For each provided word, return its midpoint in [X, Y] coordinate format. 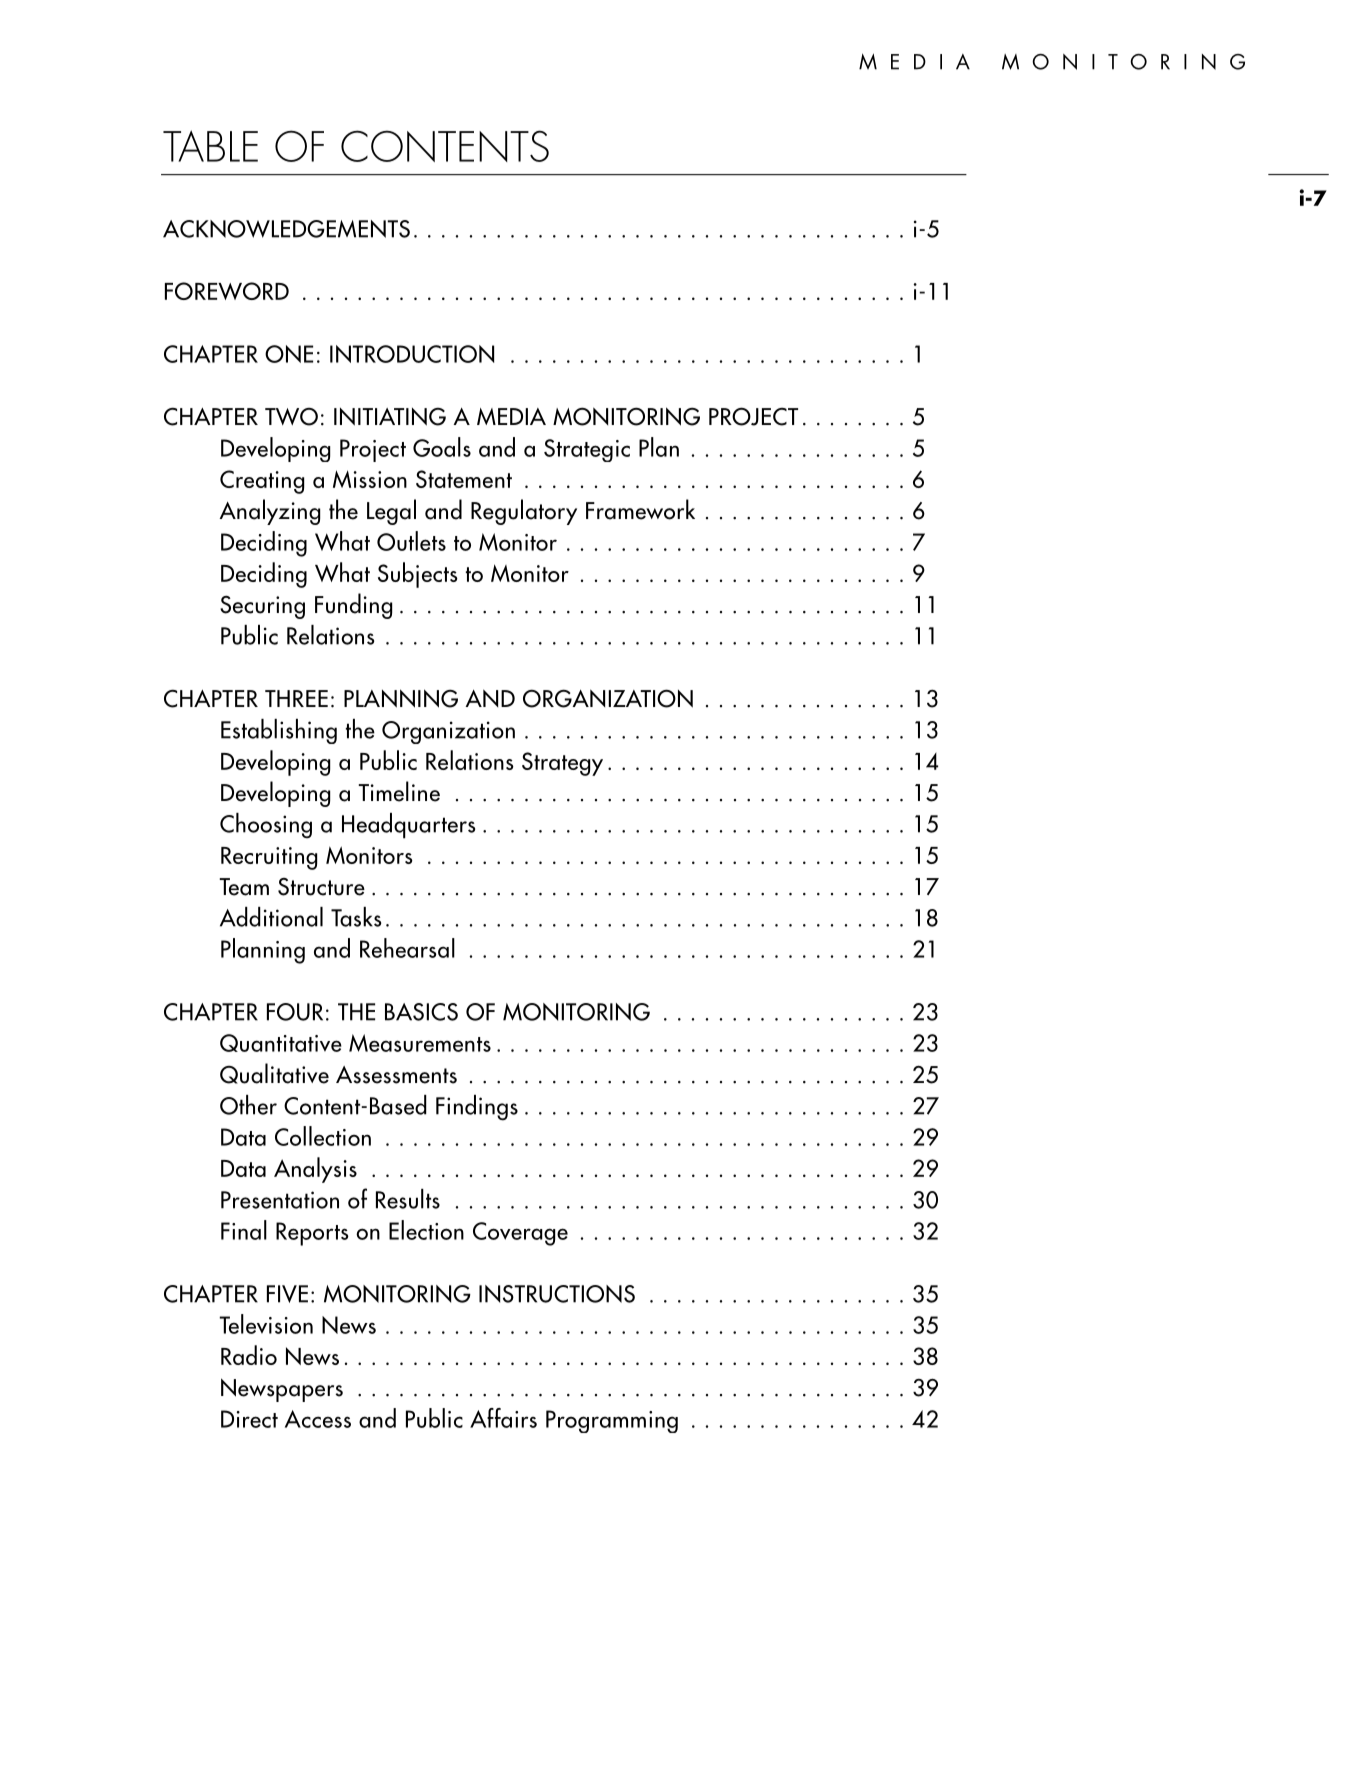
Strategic [587, 450]
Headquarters [408, 826]
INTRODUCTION [412, 354]
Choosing [266, 826]
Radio [249, 1355]
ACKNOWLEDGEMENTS [286, 229]
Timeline [399, 791]
